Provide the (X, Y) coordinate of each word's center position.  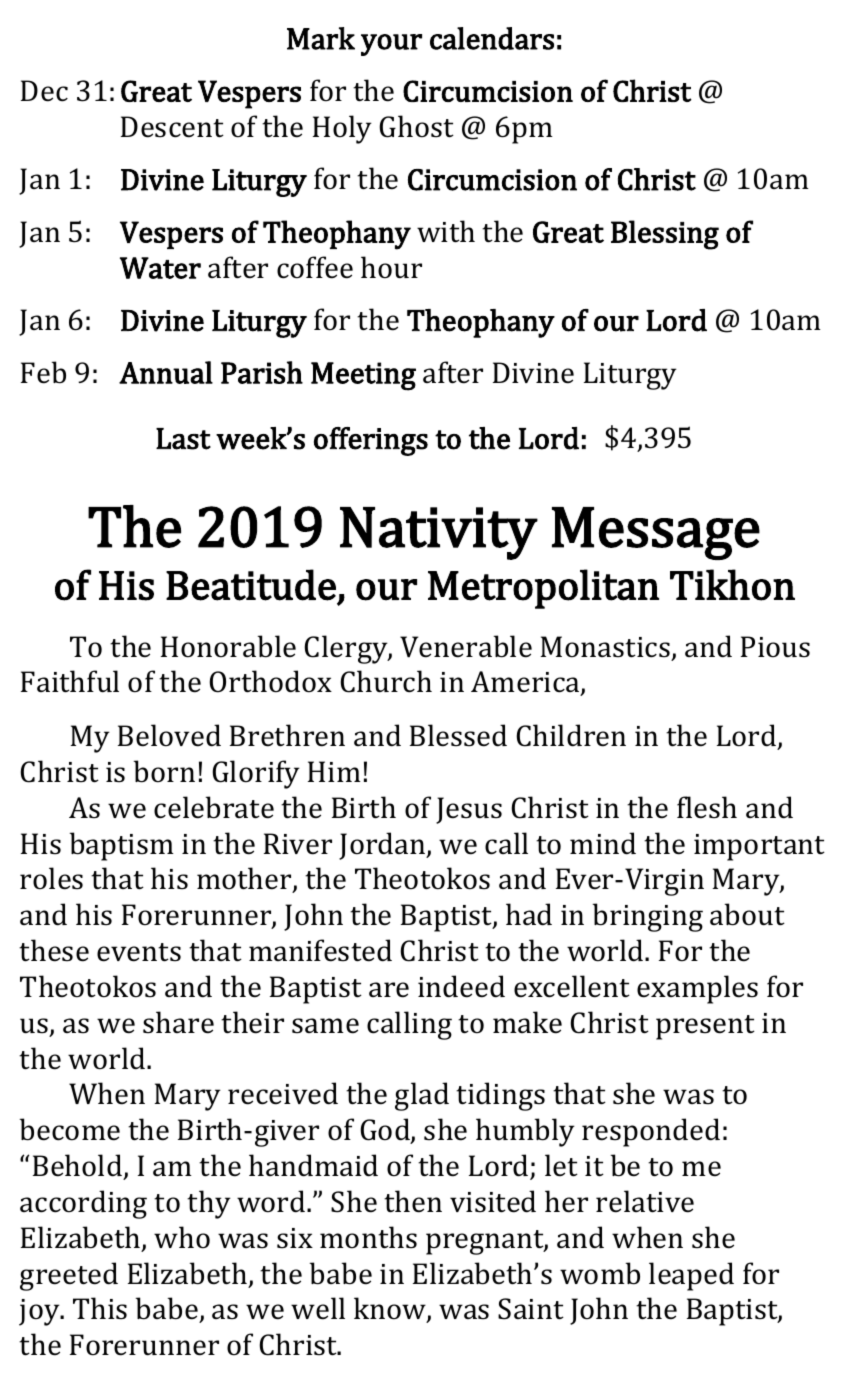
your (391, 45)
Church (386, 681)
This (100, 1308)
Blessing (665, 235)
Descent (172, 127)
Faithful (70, 681)
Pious (775, 647)
